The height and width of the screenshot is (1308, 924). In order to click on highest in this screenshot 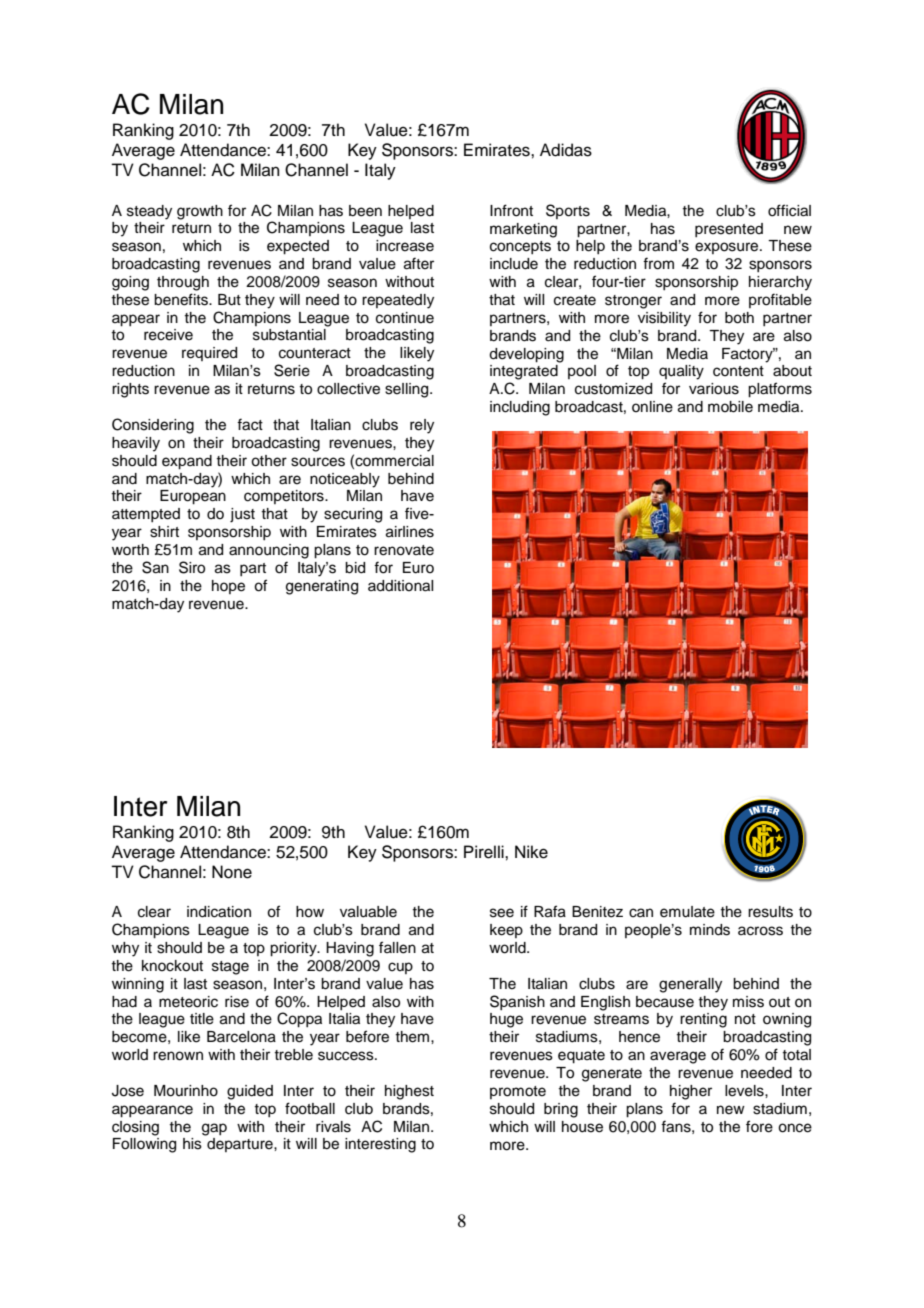, I will do `click(409, 1092)`.
